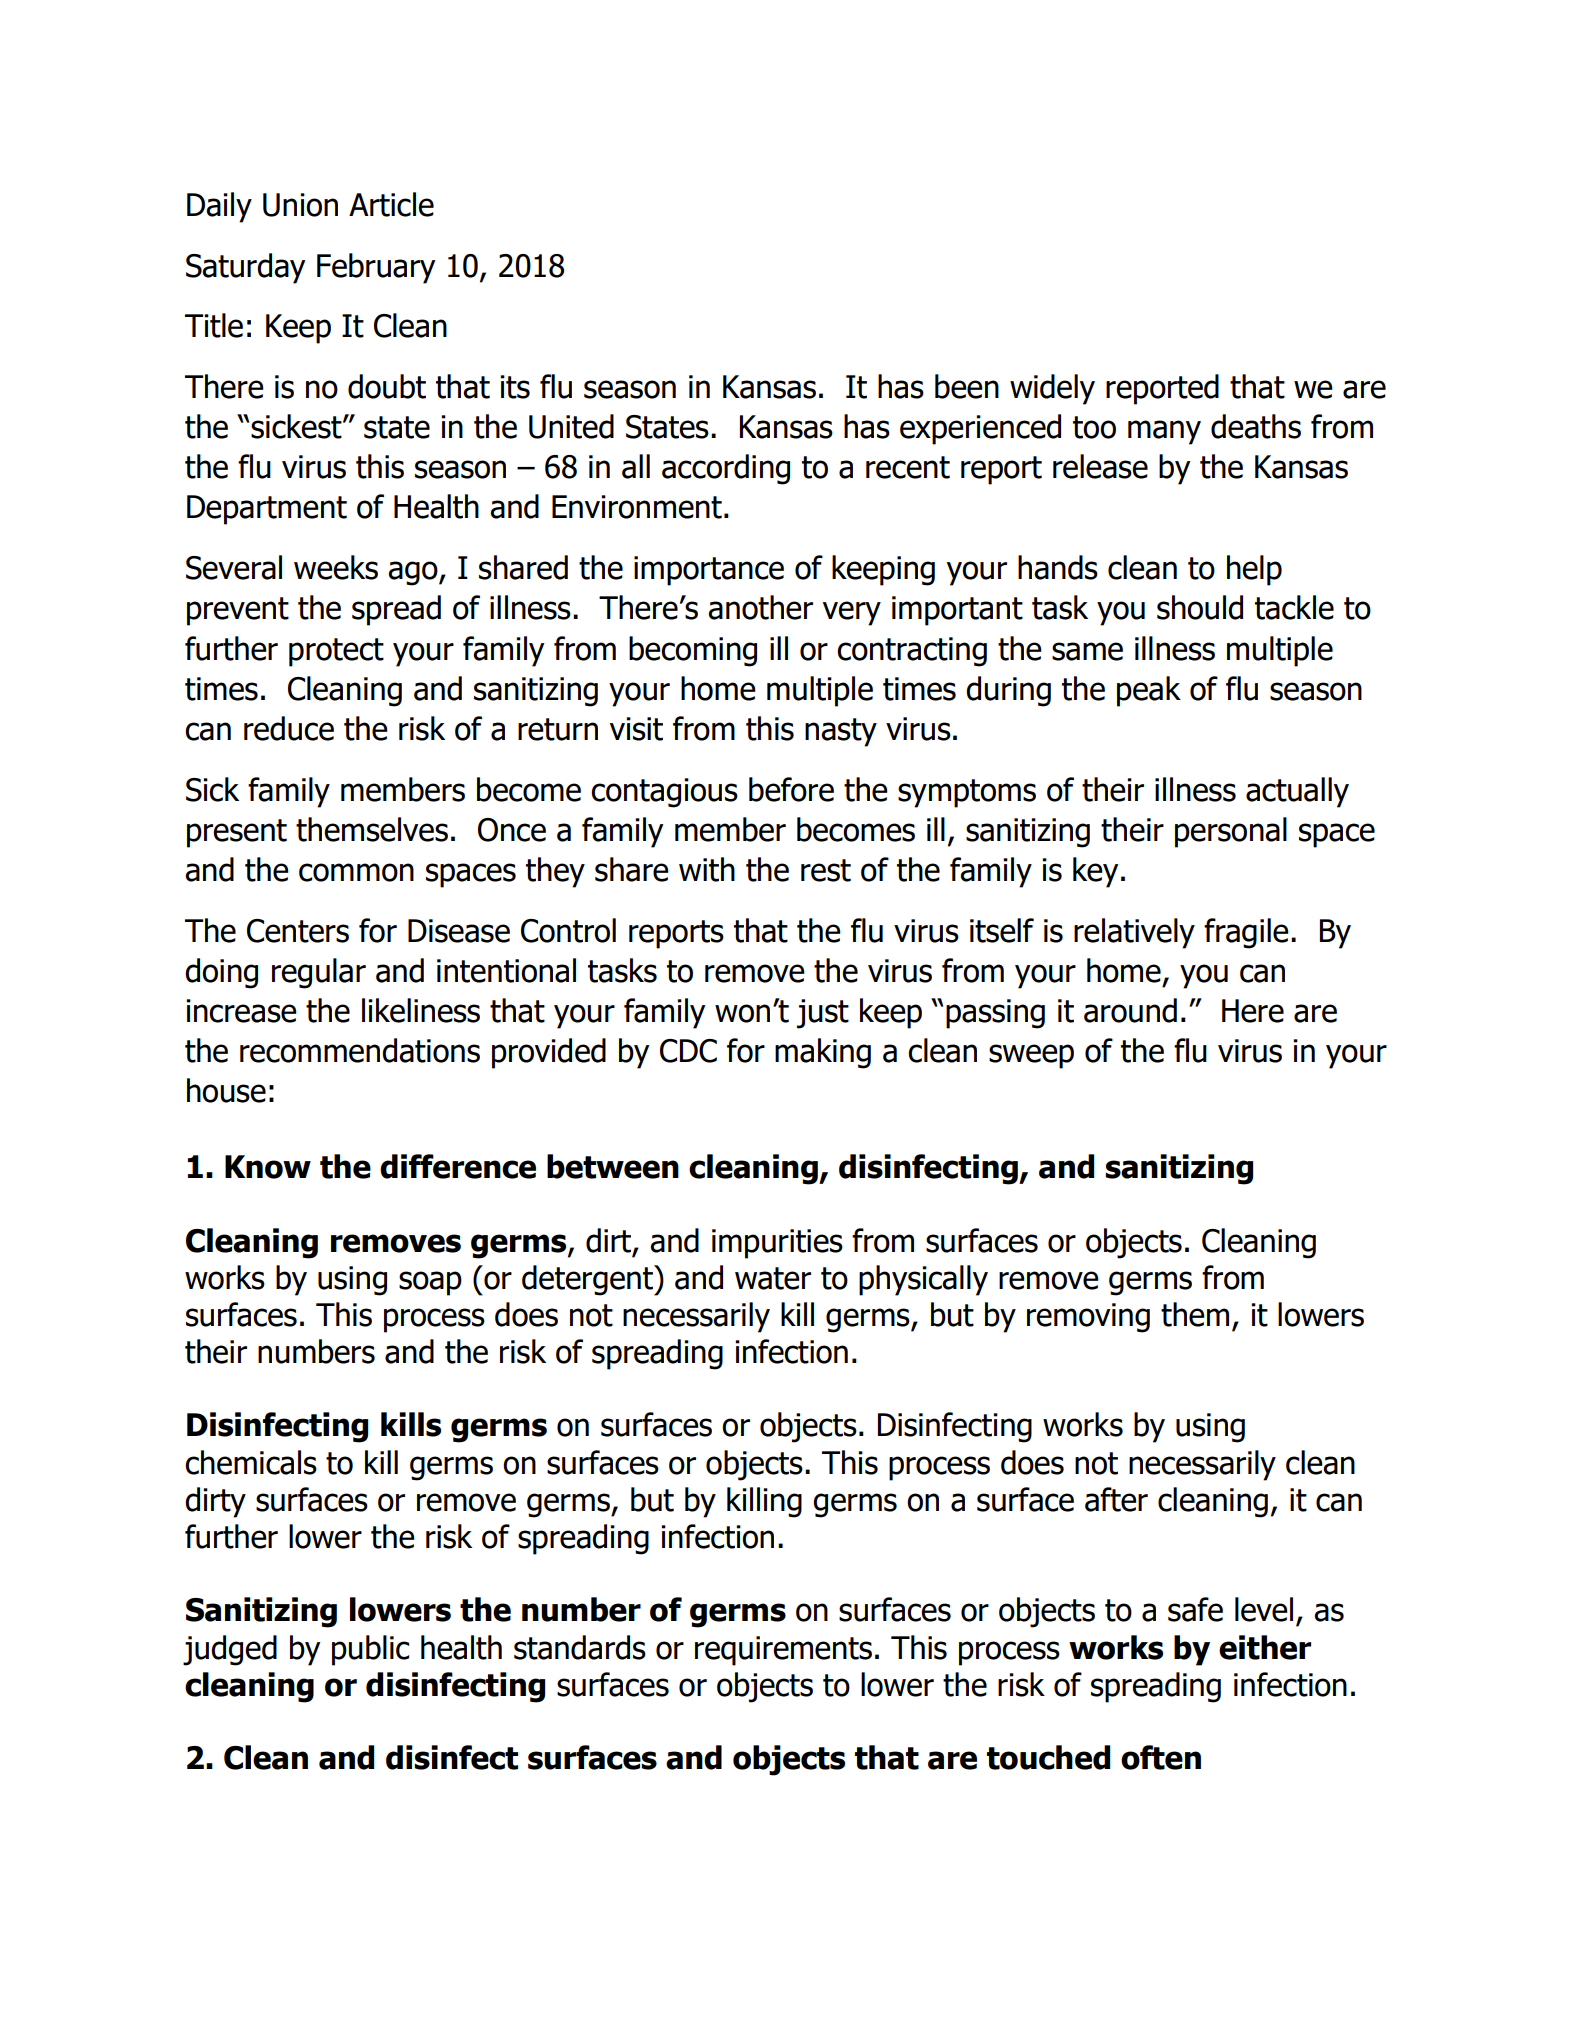  What do you see at coordinates (773, 1278) in the image?
I see `water` at bounding box center [773, 1278].
